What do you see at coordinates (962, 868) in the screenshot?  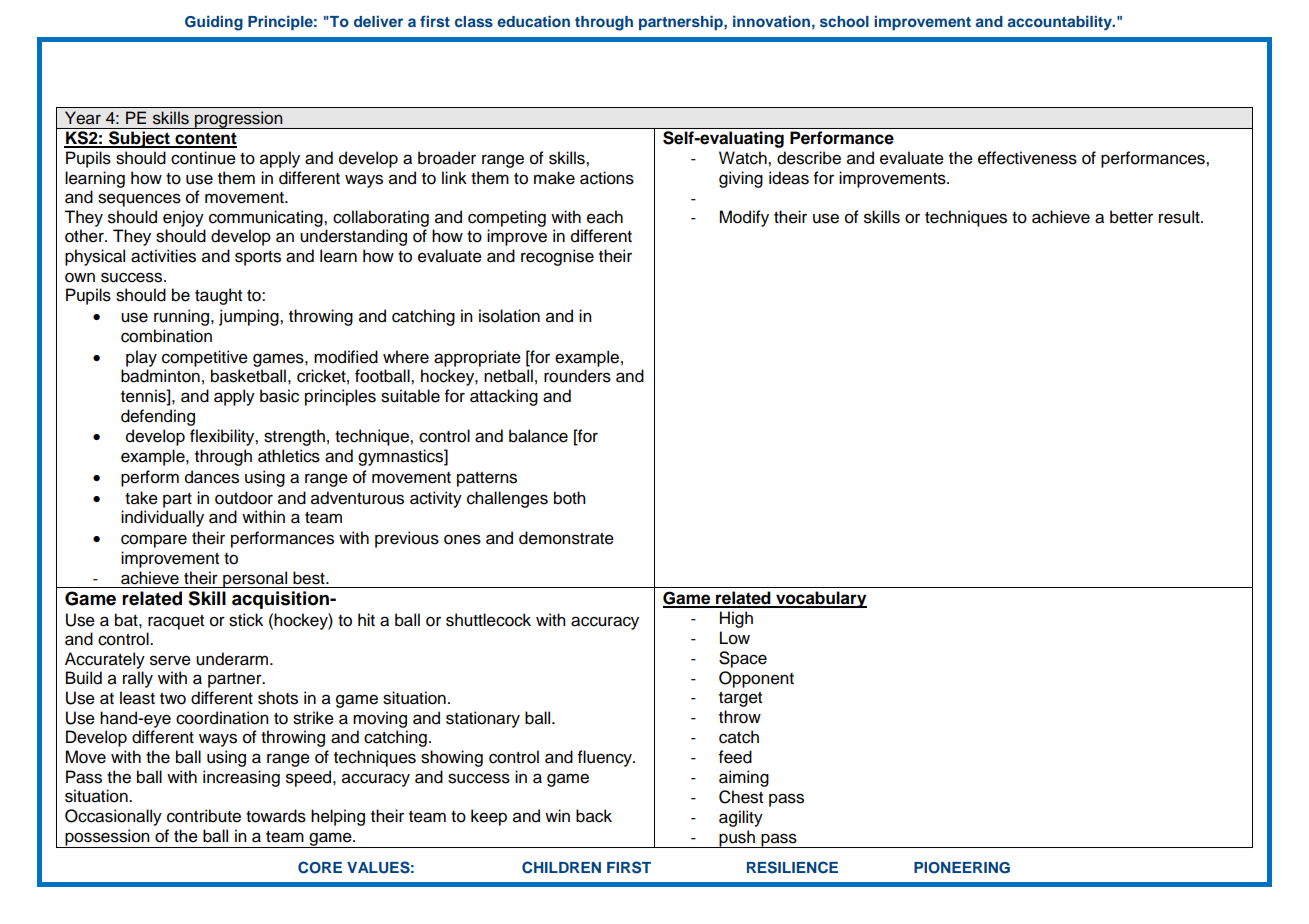 I see `PIONEERING` at bounding box center [962, 868].
